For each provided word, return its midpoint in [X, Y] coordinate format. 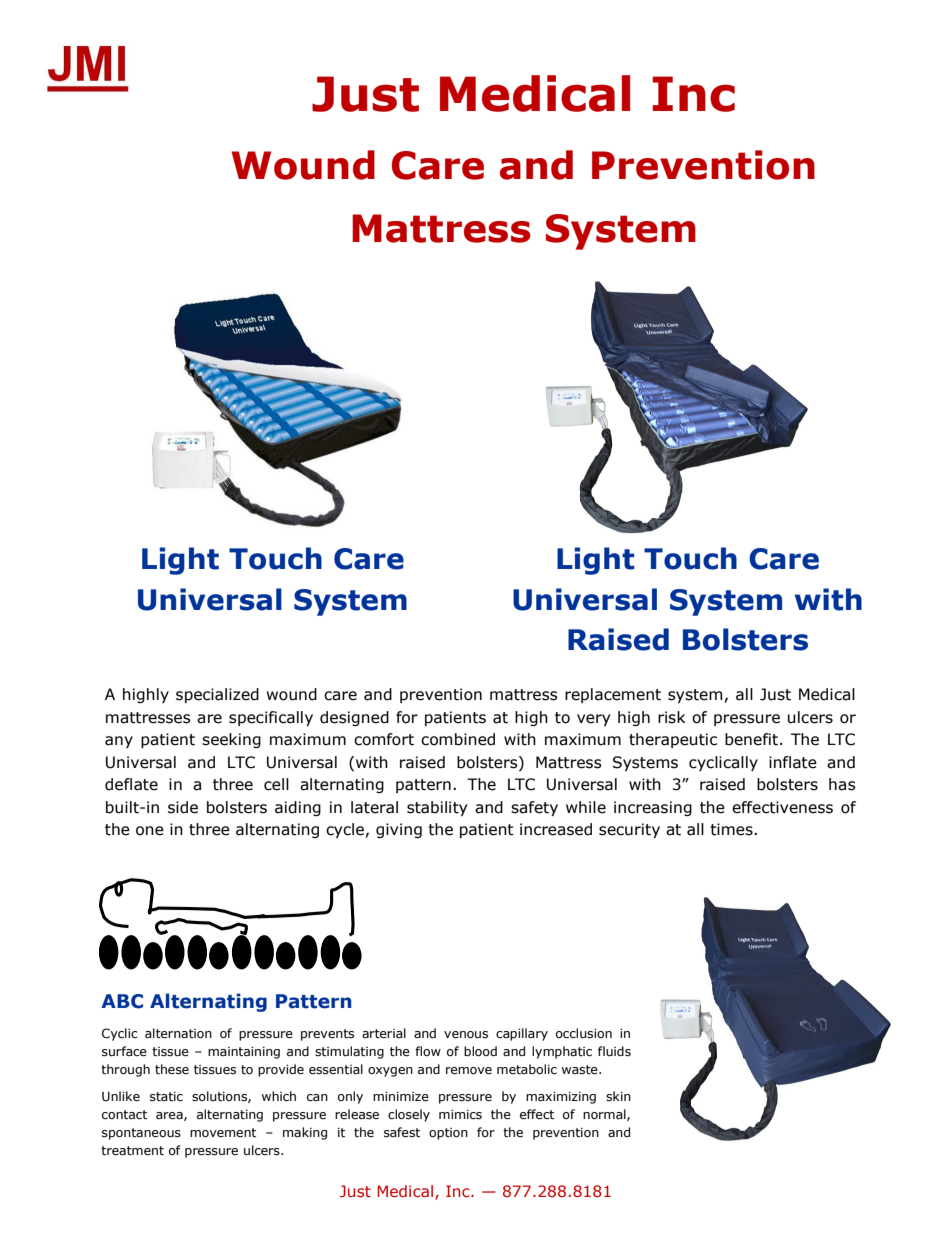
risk [671, 717]
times [732, 829]
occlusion [584, 1033]
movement [223, 1133]
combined [458, 739]
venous [466, 1035]
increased [556, 829]
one [150, 831]
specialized [217, 695]
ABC [122, 1001]
